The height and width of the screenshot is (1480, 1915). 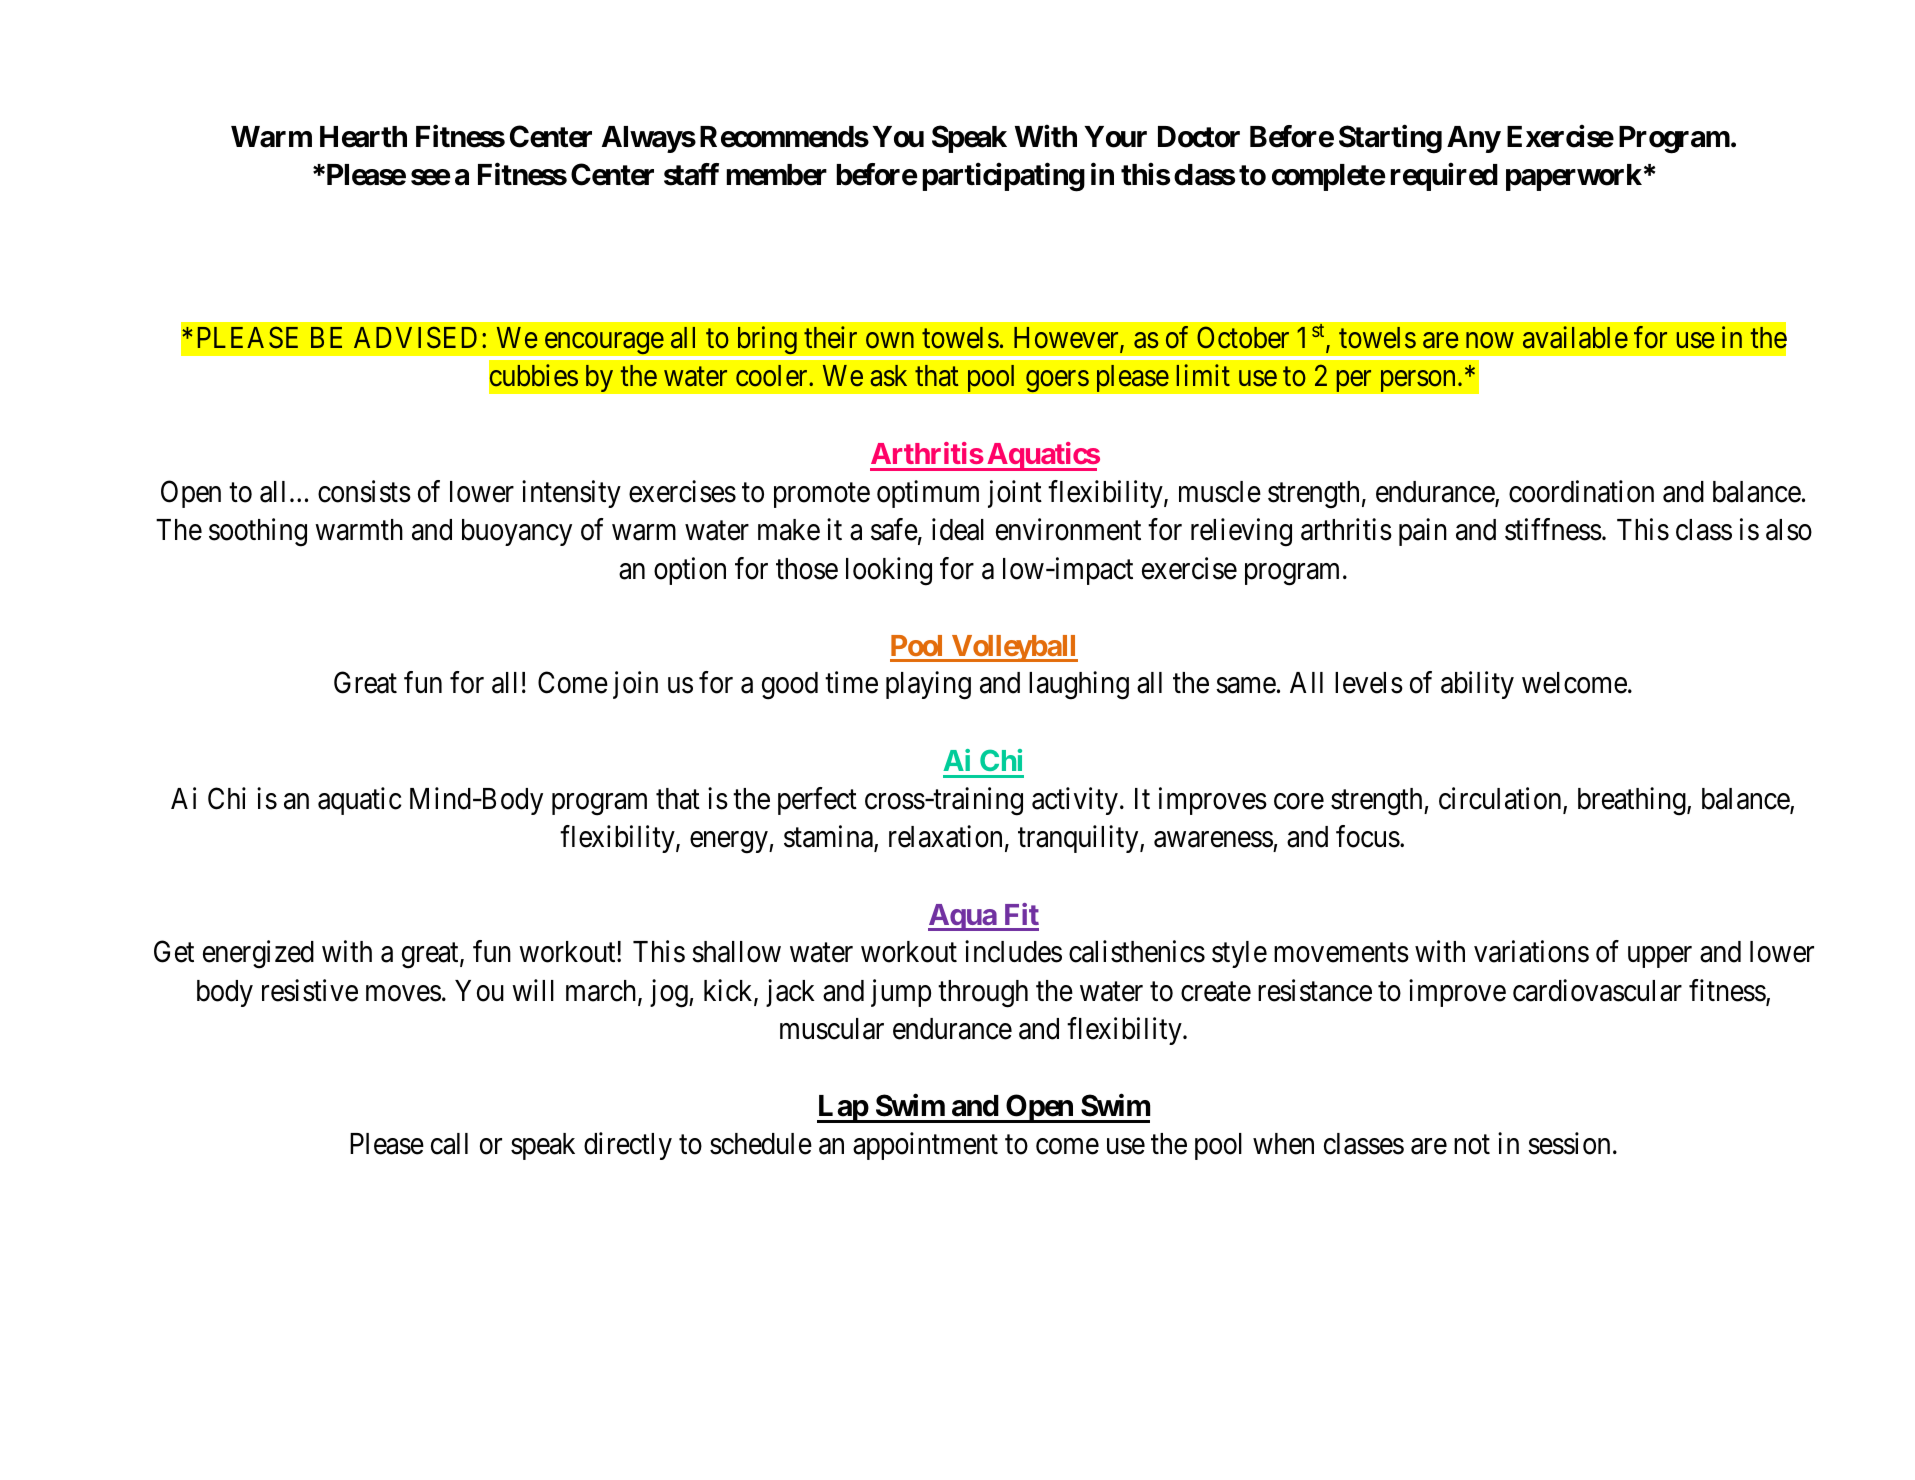 I want to click on session, so click(x=1569, y=1143).
